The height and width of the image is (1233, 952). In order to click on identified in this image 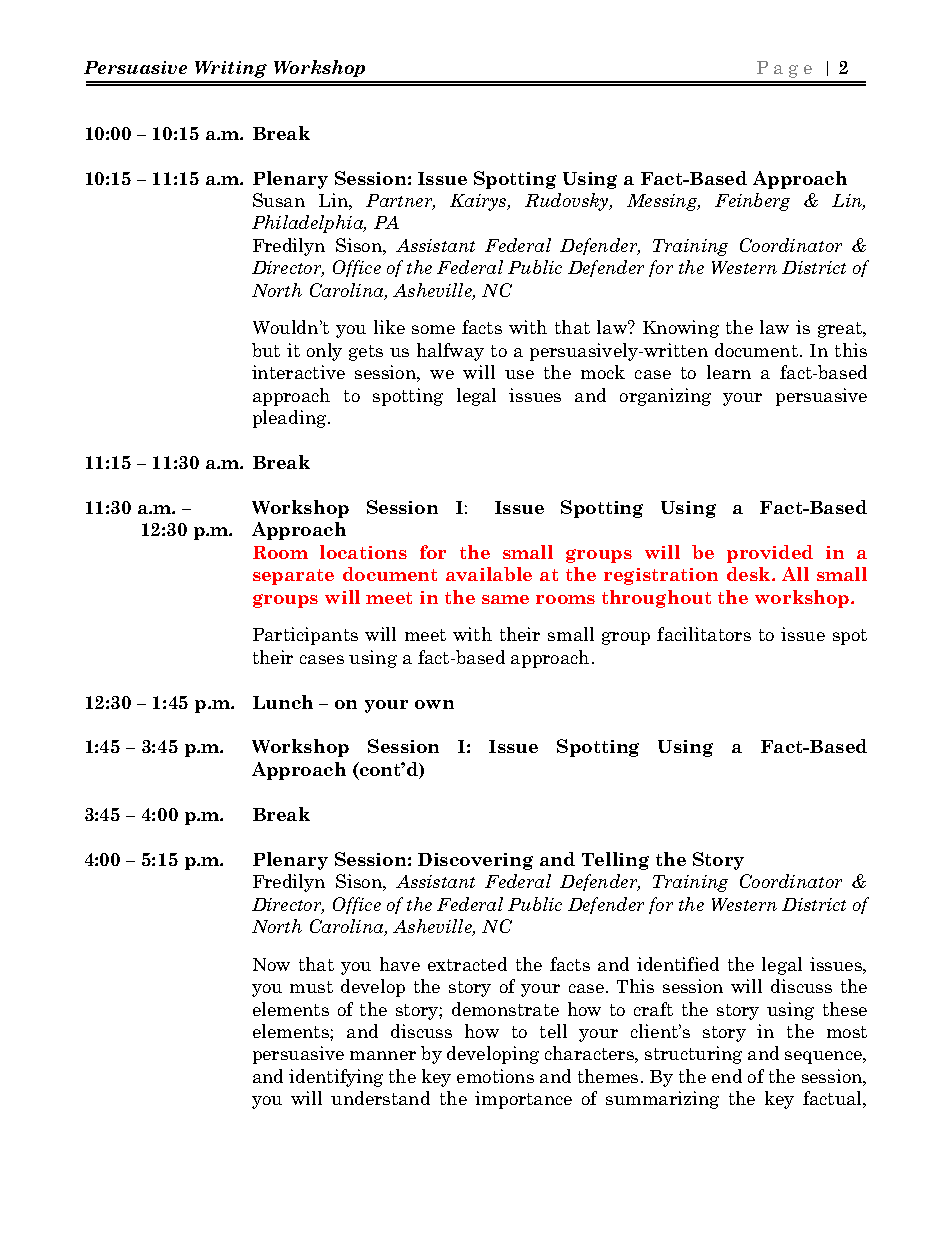, I will do `click(678, 964)`.
